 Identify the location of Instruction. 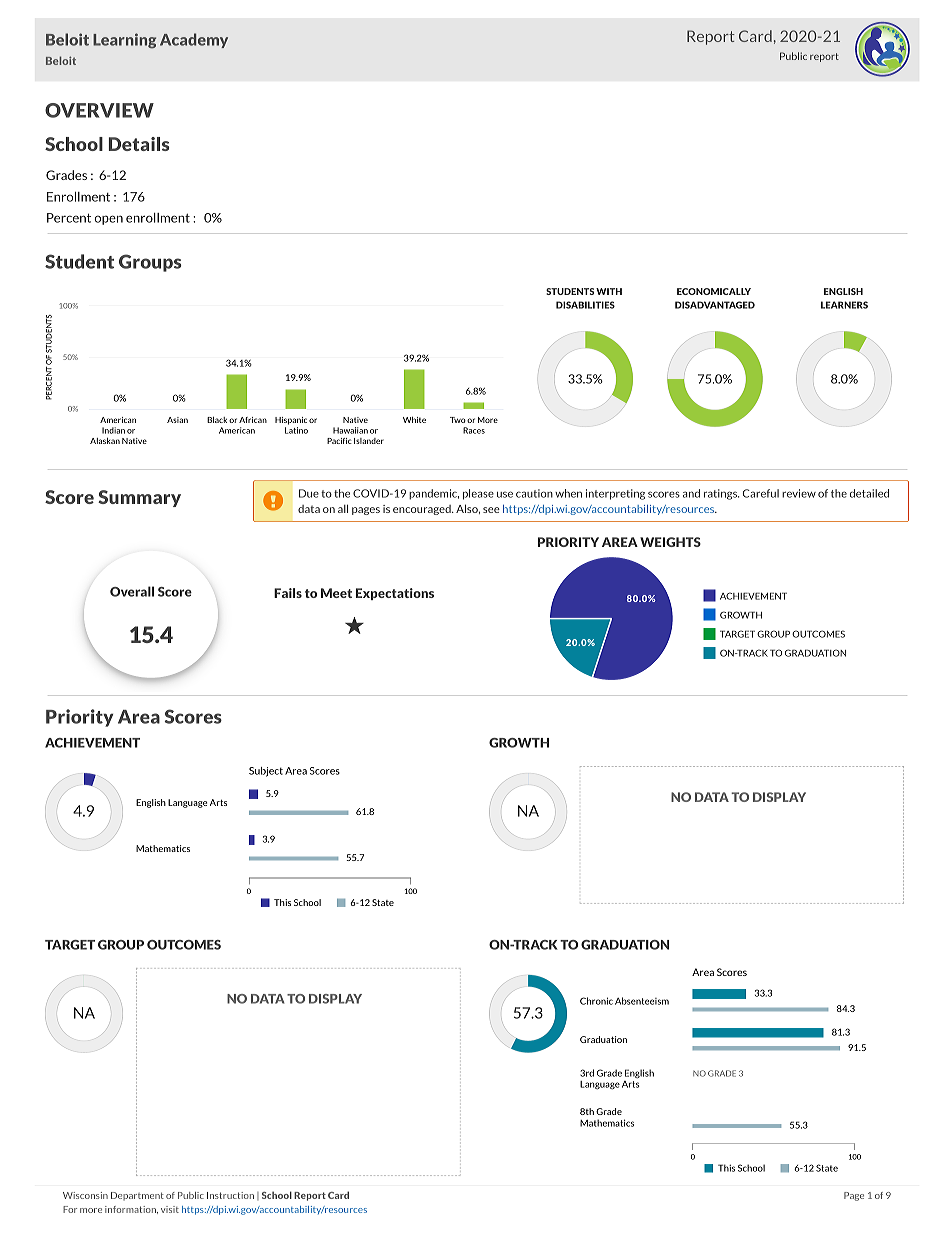
(230, 1195).
